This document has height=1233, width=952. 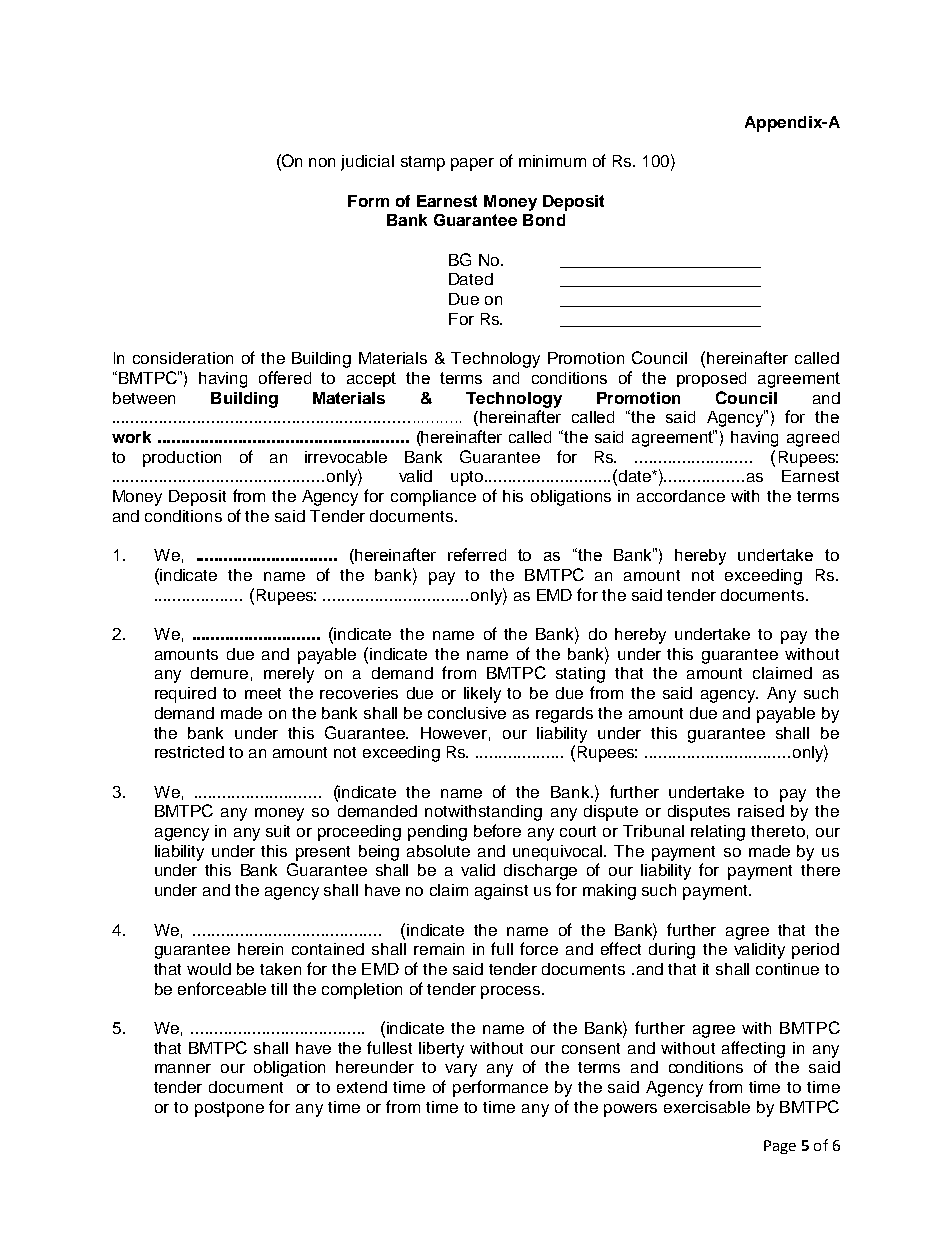 I want to click on paper, so click(x=472, y=164).
